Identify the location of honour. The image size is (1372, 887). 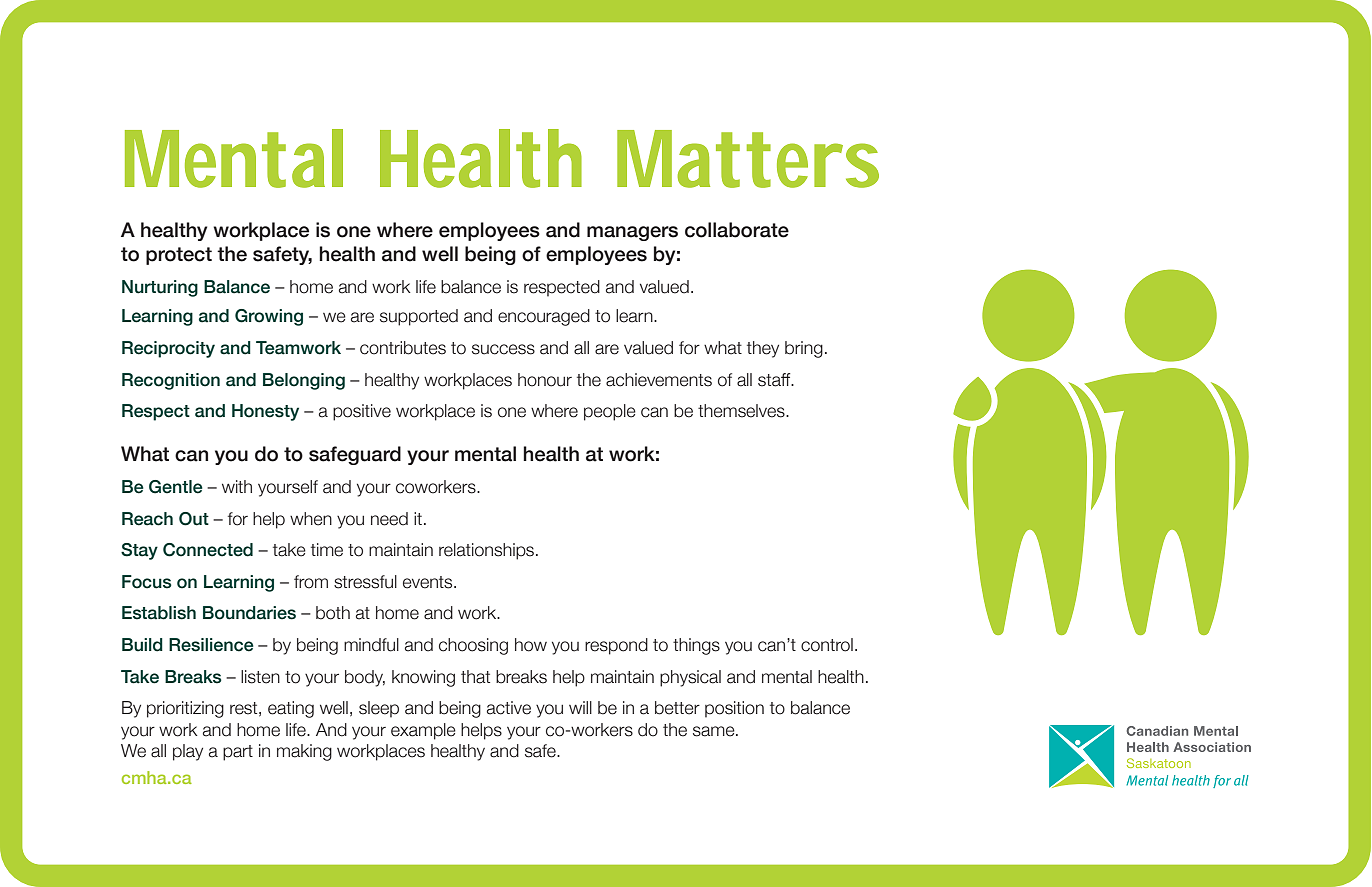
(545, 380).
